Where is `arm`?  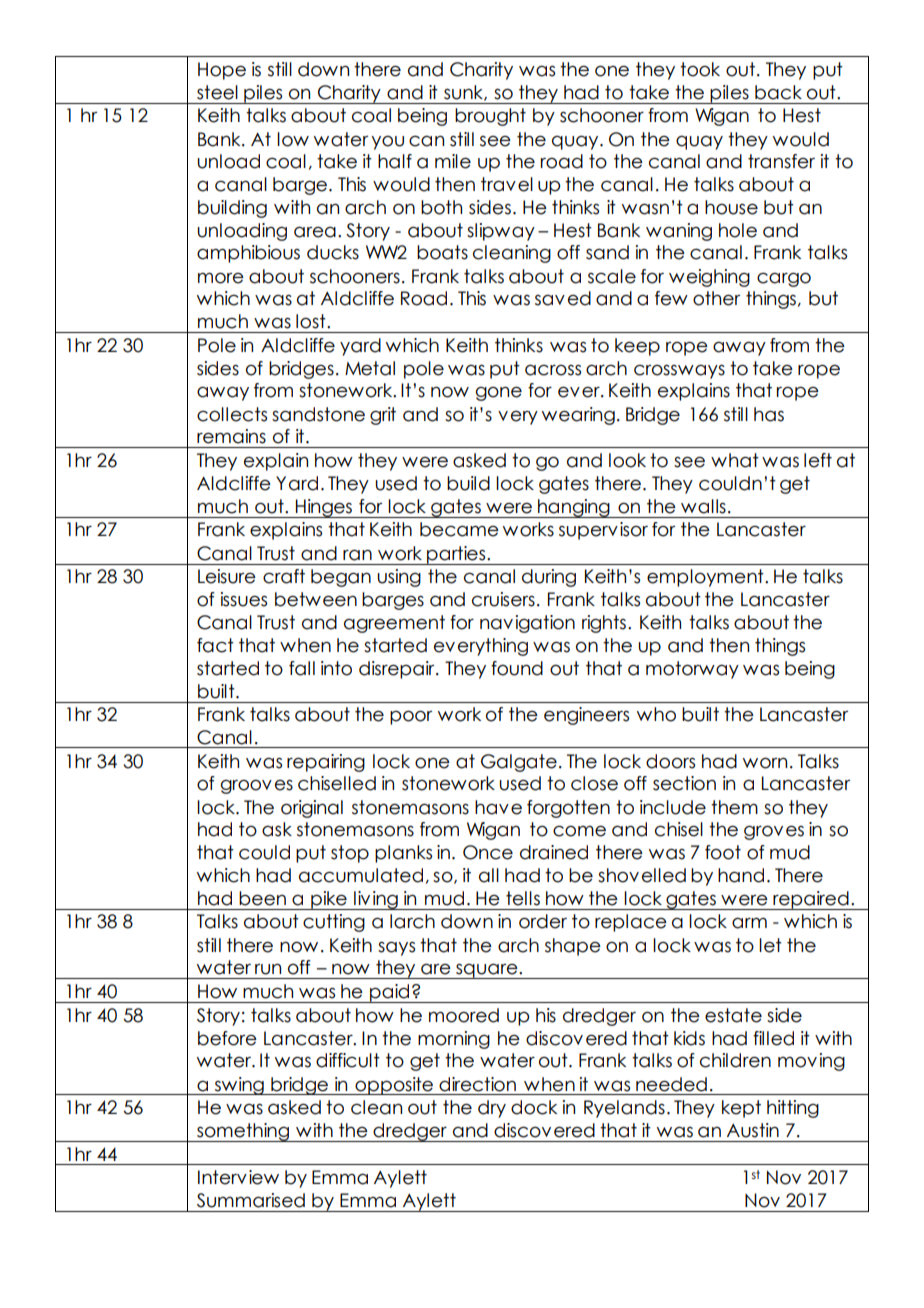
arm is located at coordinates (749, 923).
